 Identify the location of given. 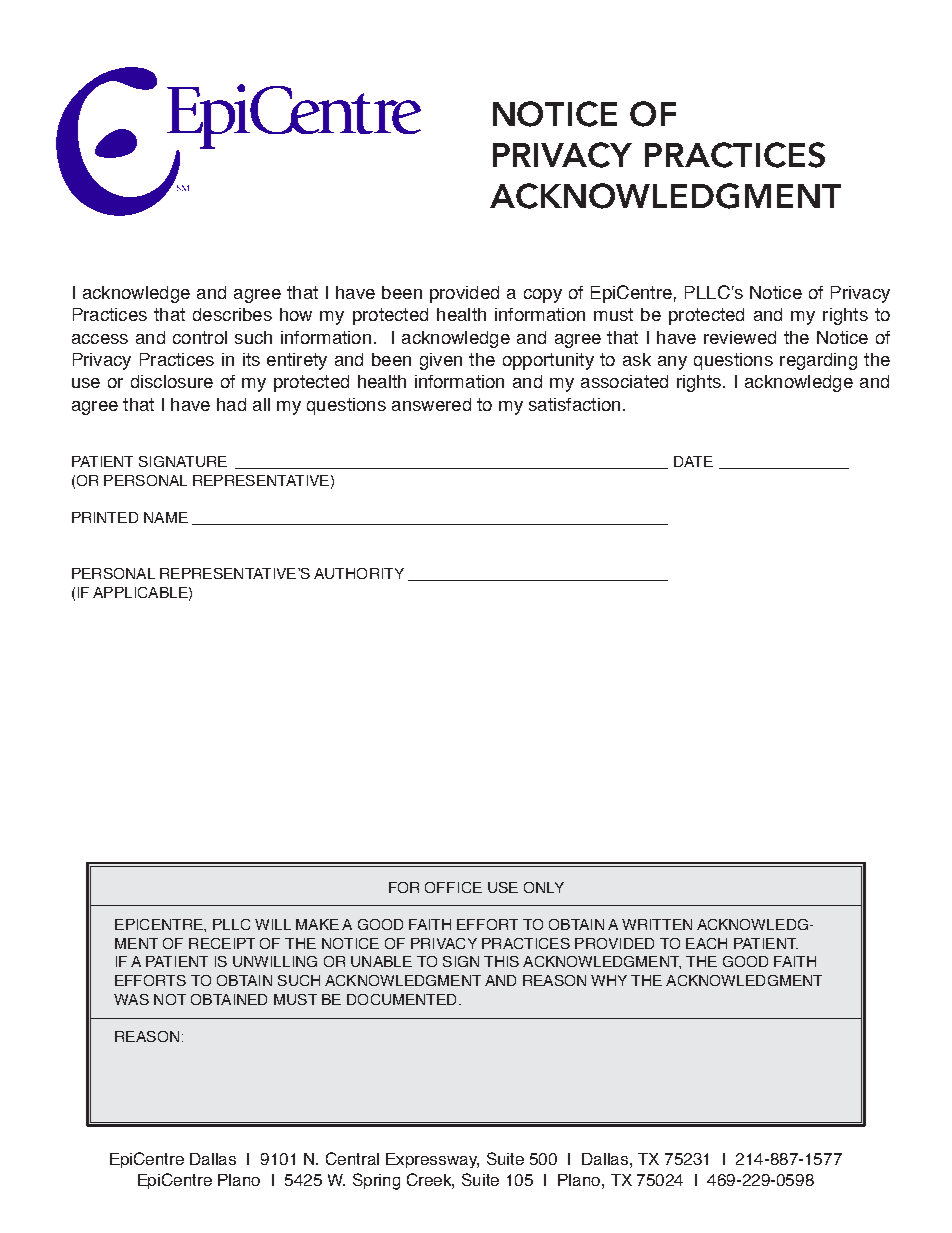
(441, 361).
